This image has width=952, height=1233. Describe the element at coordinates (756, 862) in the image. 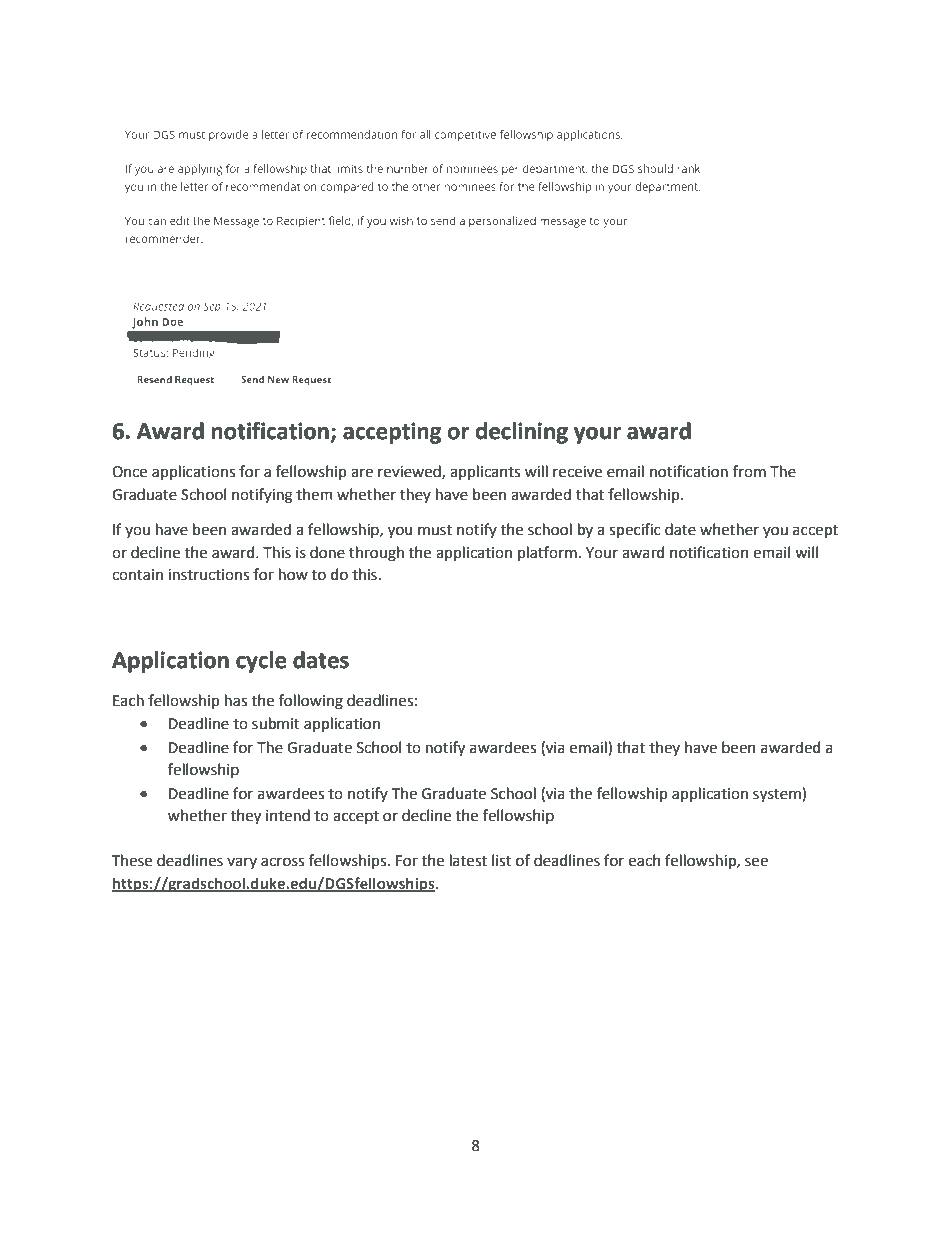

I see `see` at that location.
